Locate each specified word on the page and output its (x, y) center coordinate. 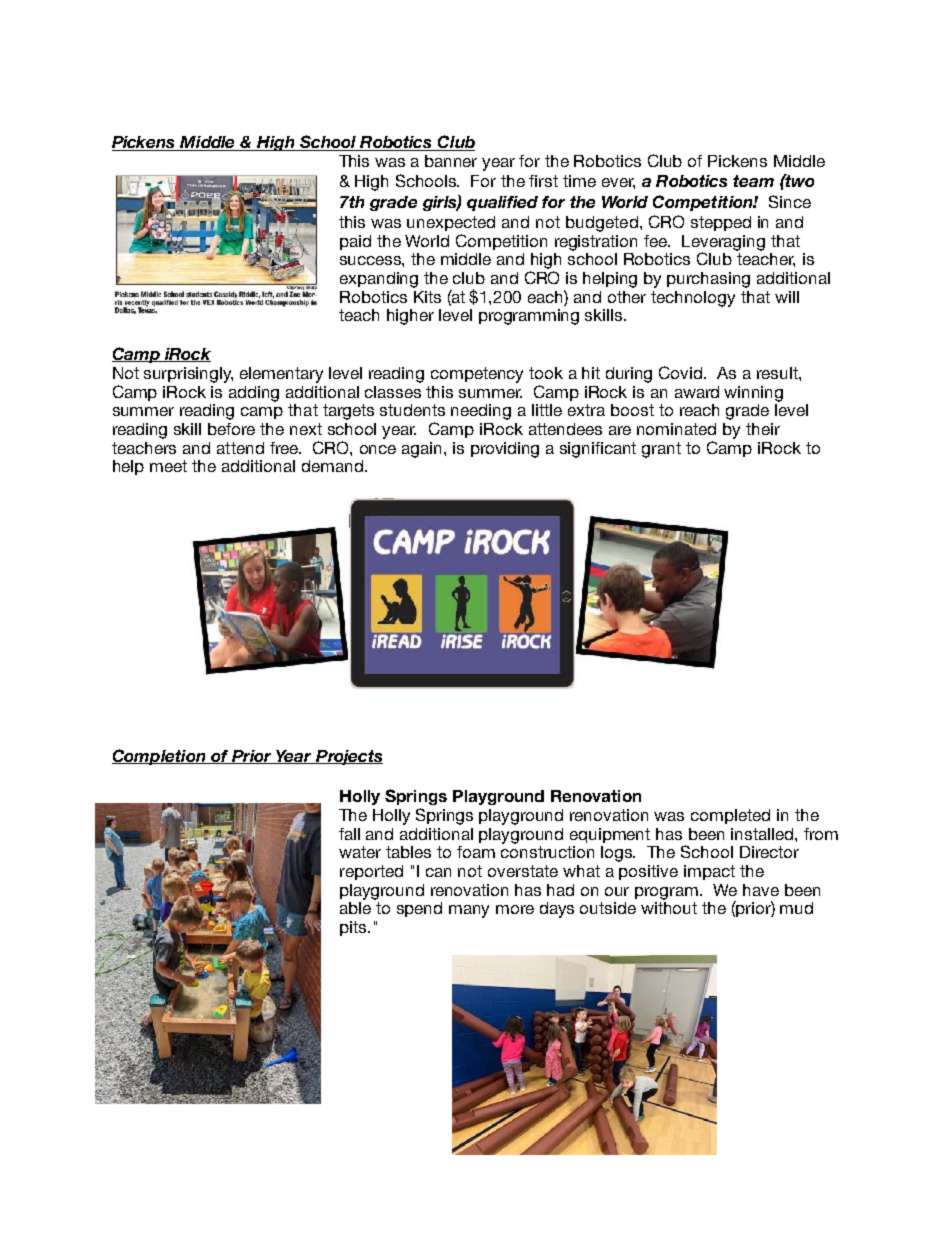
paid (355, 242)
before (231, 429)
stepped (721, 223)
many (469, 911)
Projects (348, 757)
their (763, 429)
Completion (160, 757)
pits (354, 928)
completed (730, 816)
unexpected (451, 223)
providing (505, 450)
